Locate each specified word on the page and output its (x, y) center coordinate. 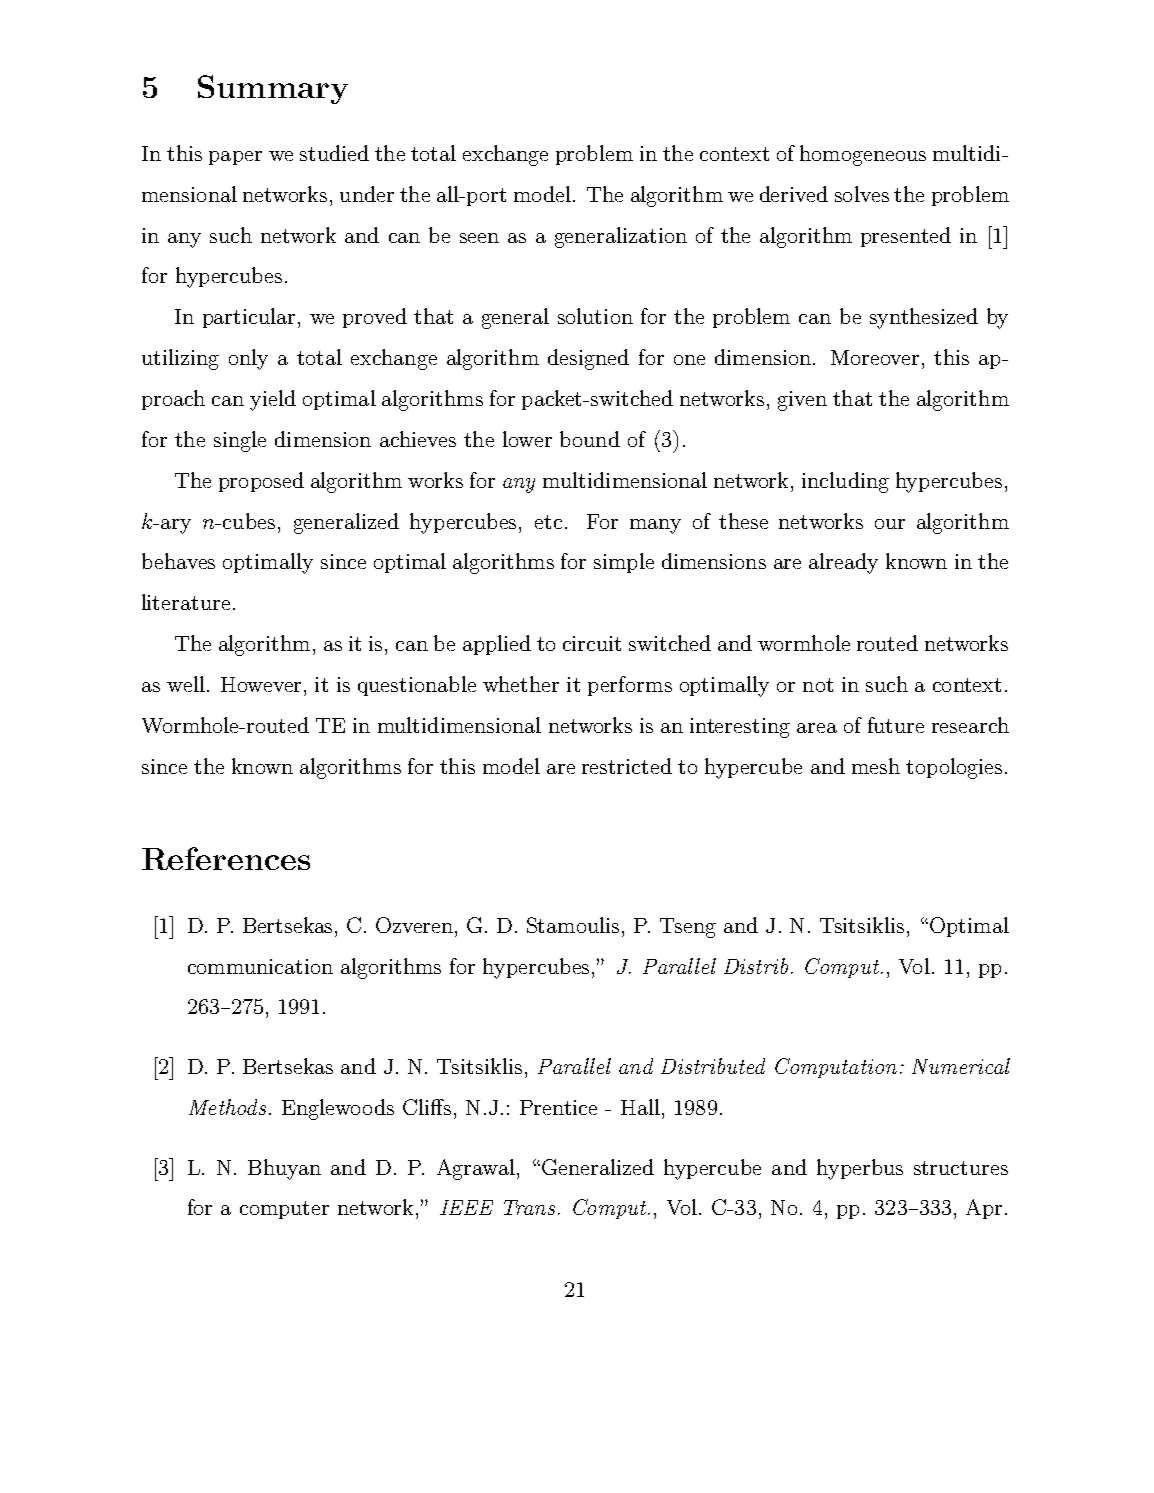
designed (588, 359)
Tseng (688, 928)
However (261, 684)
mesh (876, 766)
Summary (273, 89)
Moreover (875, 357)
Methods (227, 1107)
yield (273, 400)
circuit (592, 643)
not (818, 685)
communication (260, 966)
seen (479, 238)
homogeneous (863, 155)
